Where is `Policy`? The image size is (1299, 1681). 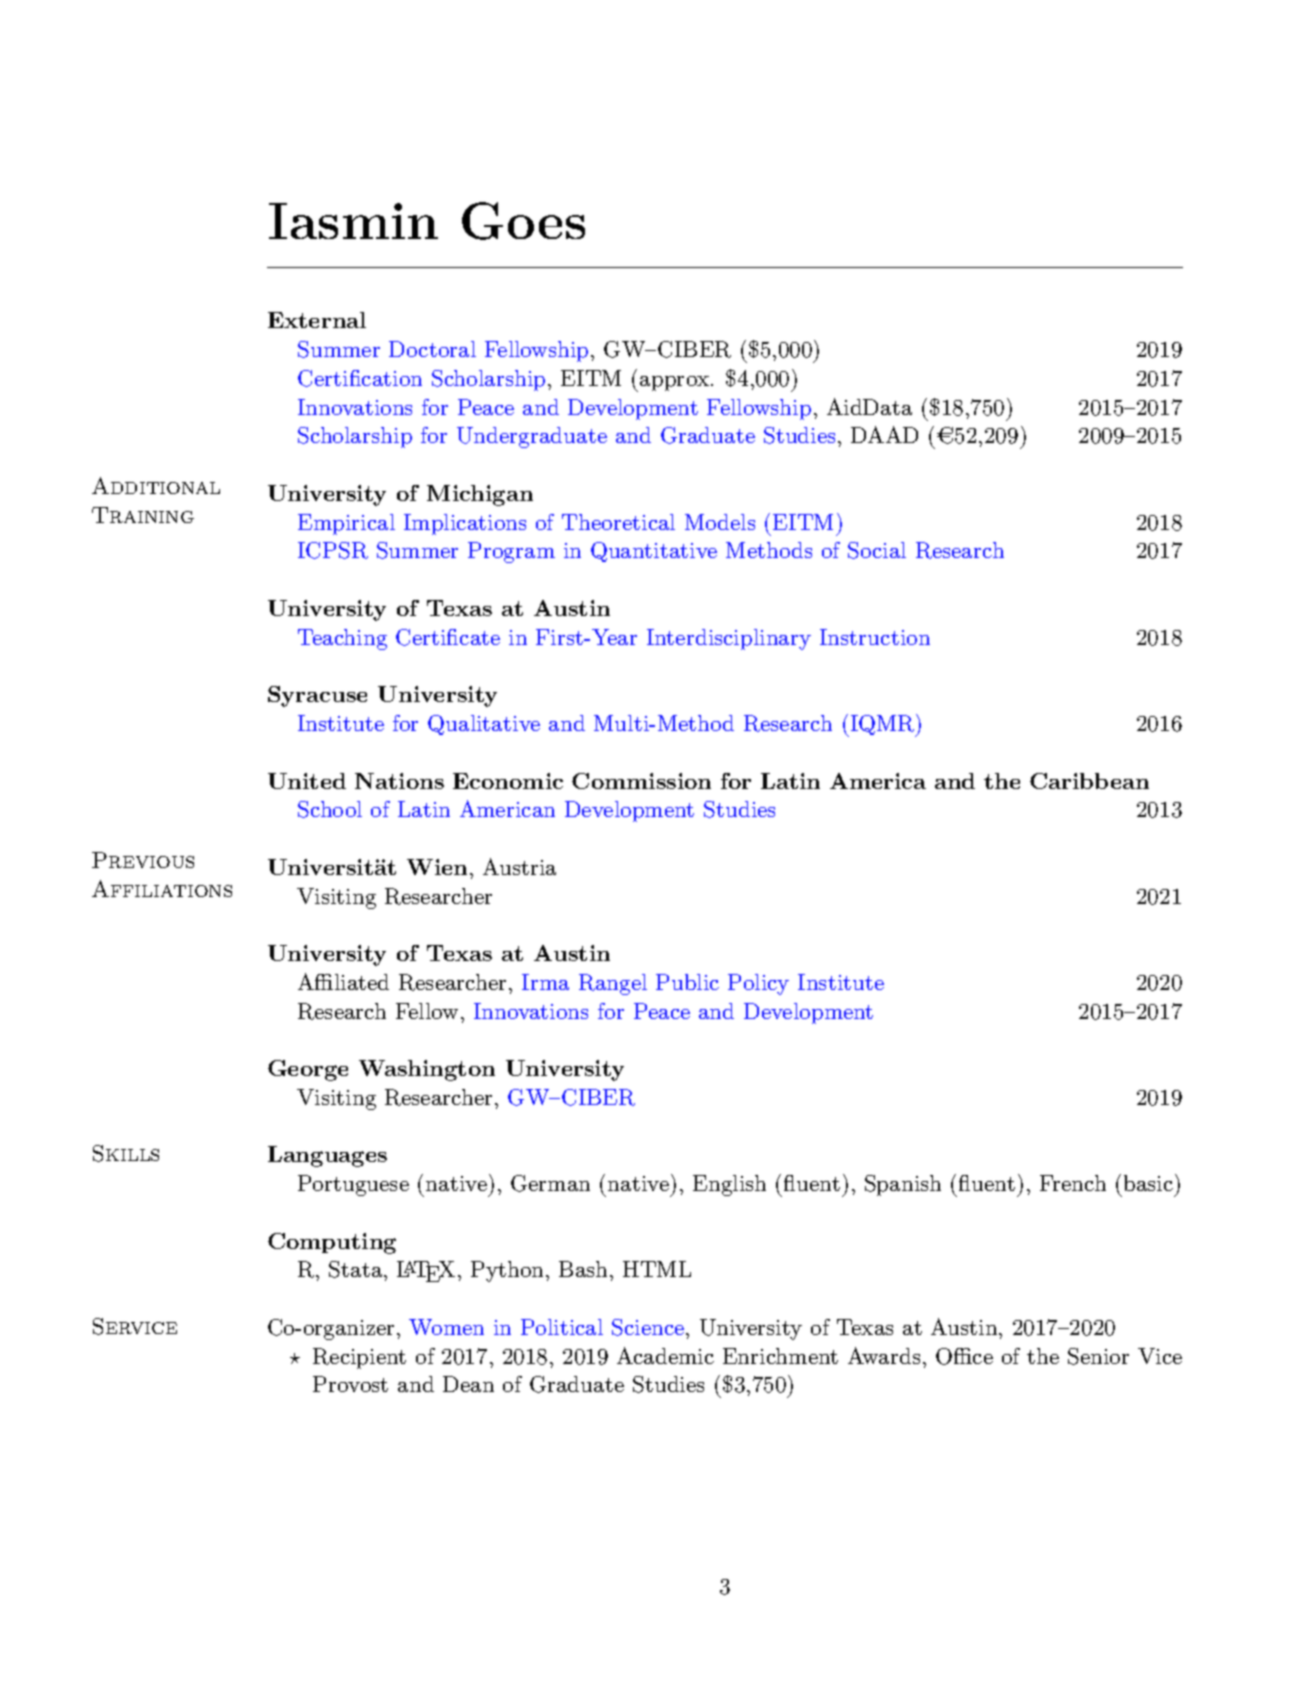
Policy is located at coordinates (758, 984).
